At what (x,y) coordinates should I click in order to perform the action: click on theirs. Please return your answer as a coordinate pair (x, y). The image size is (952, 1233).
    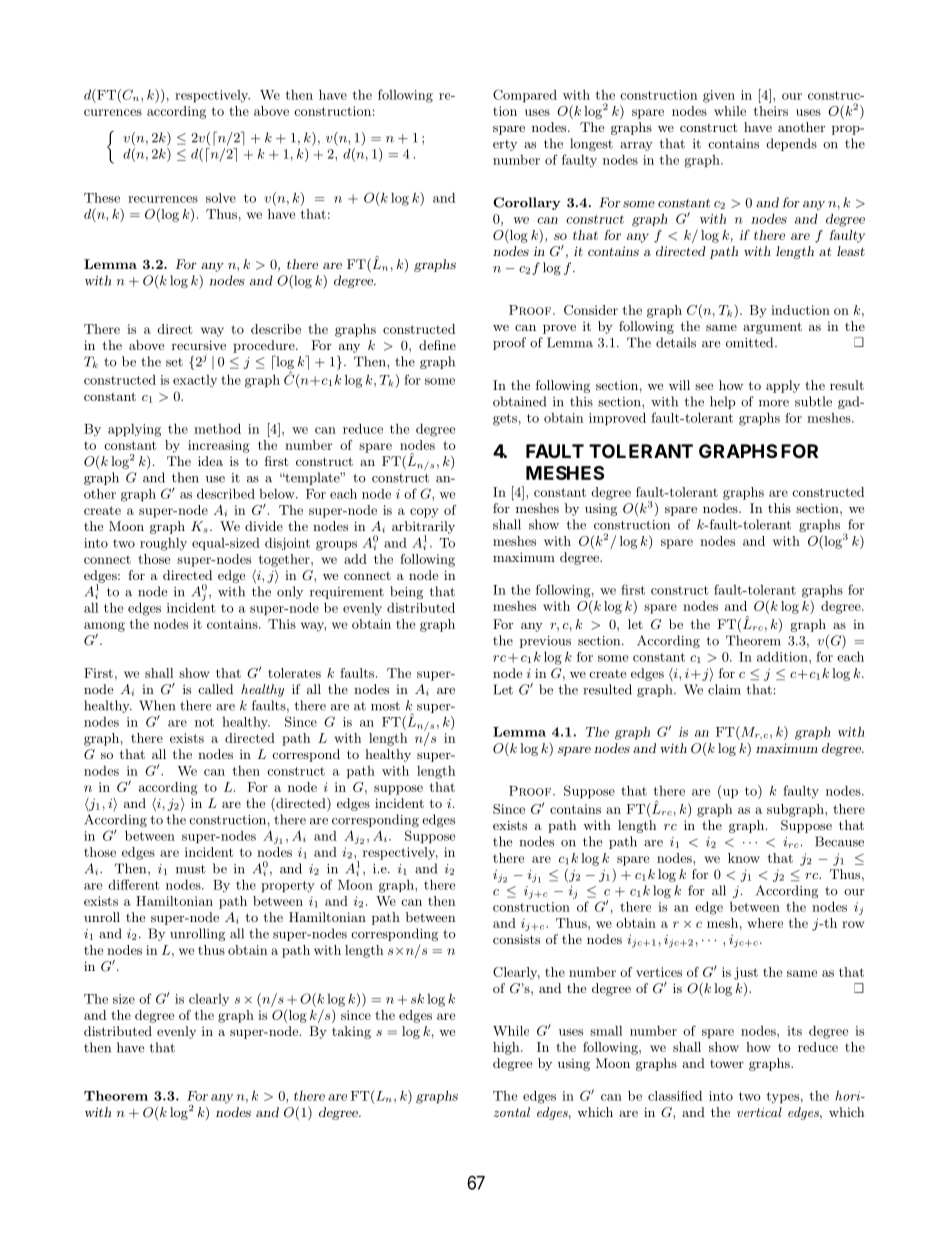
    Looking at the image, I should click on (771, 111).
